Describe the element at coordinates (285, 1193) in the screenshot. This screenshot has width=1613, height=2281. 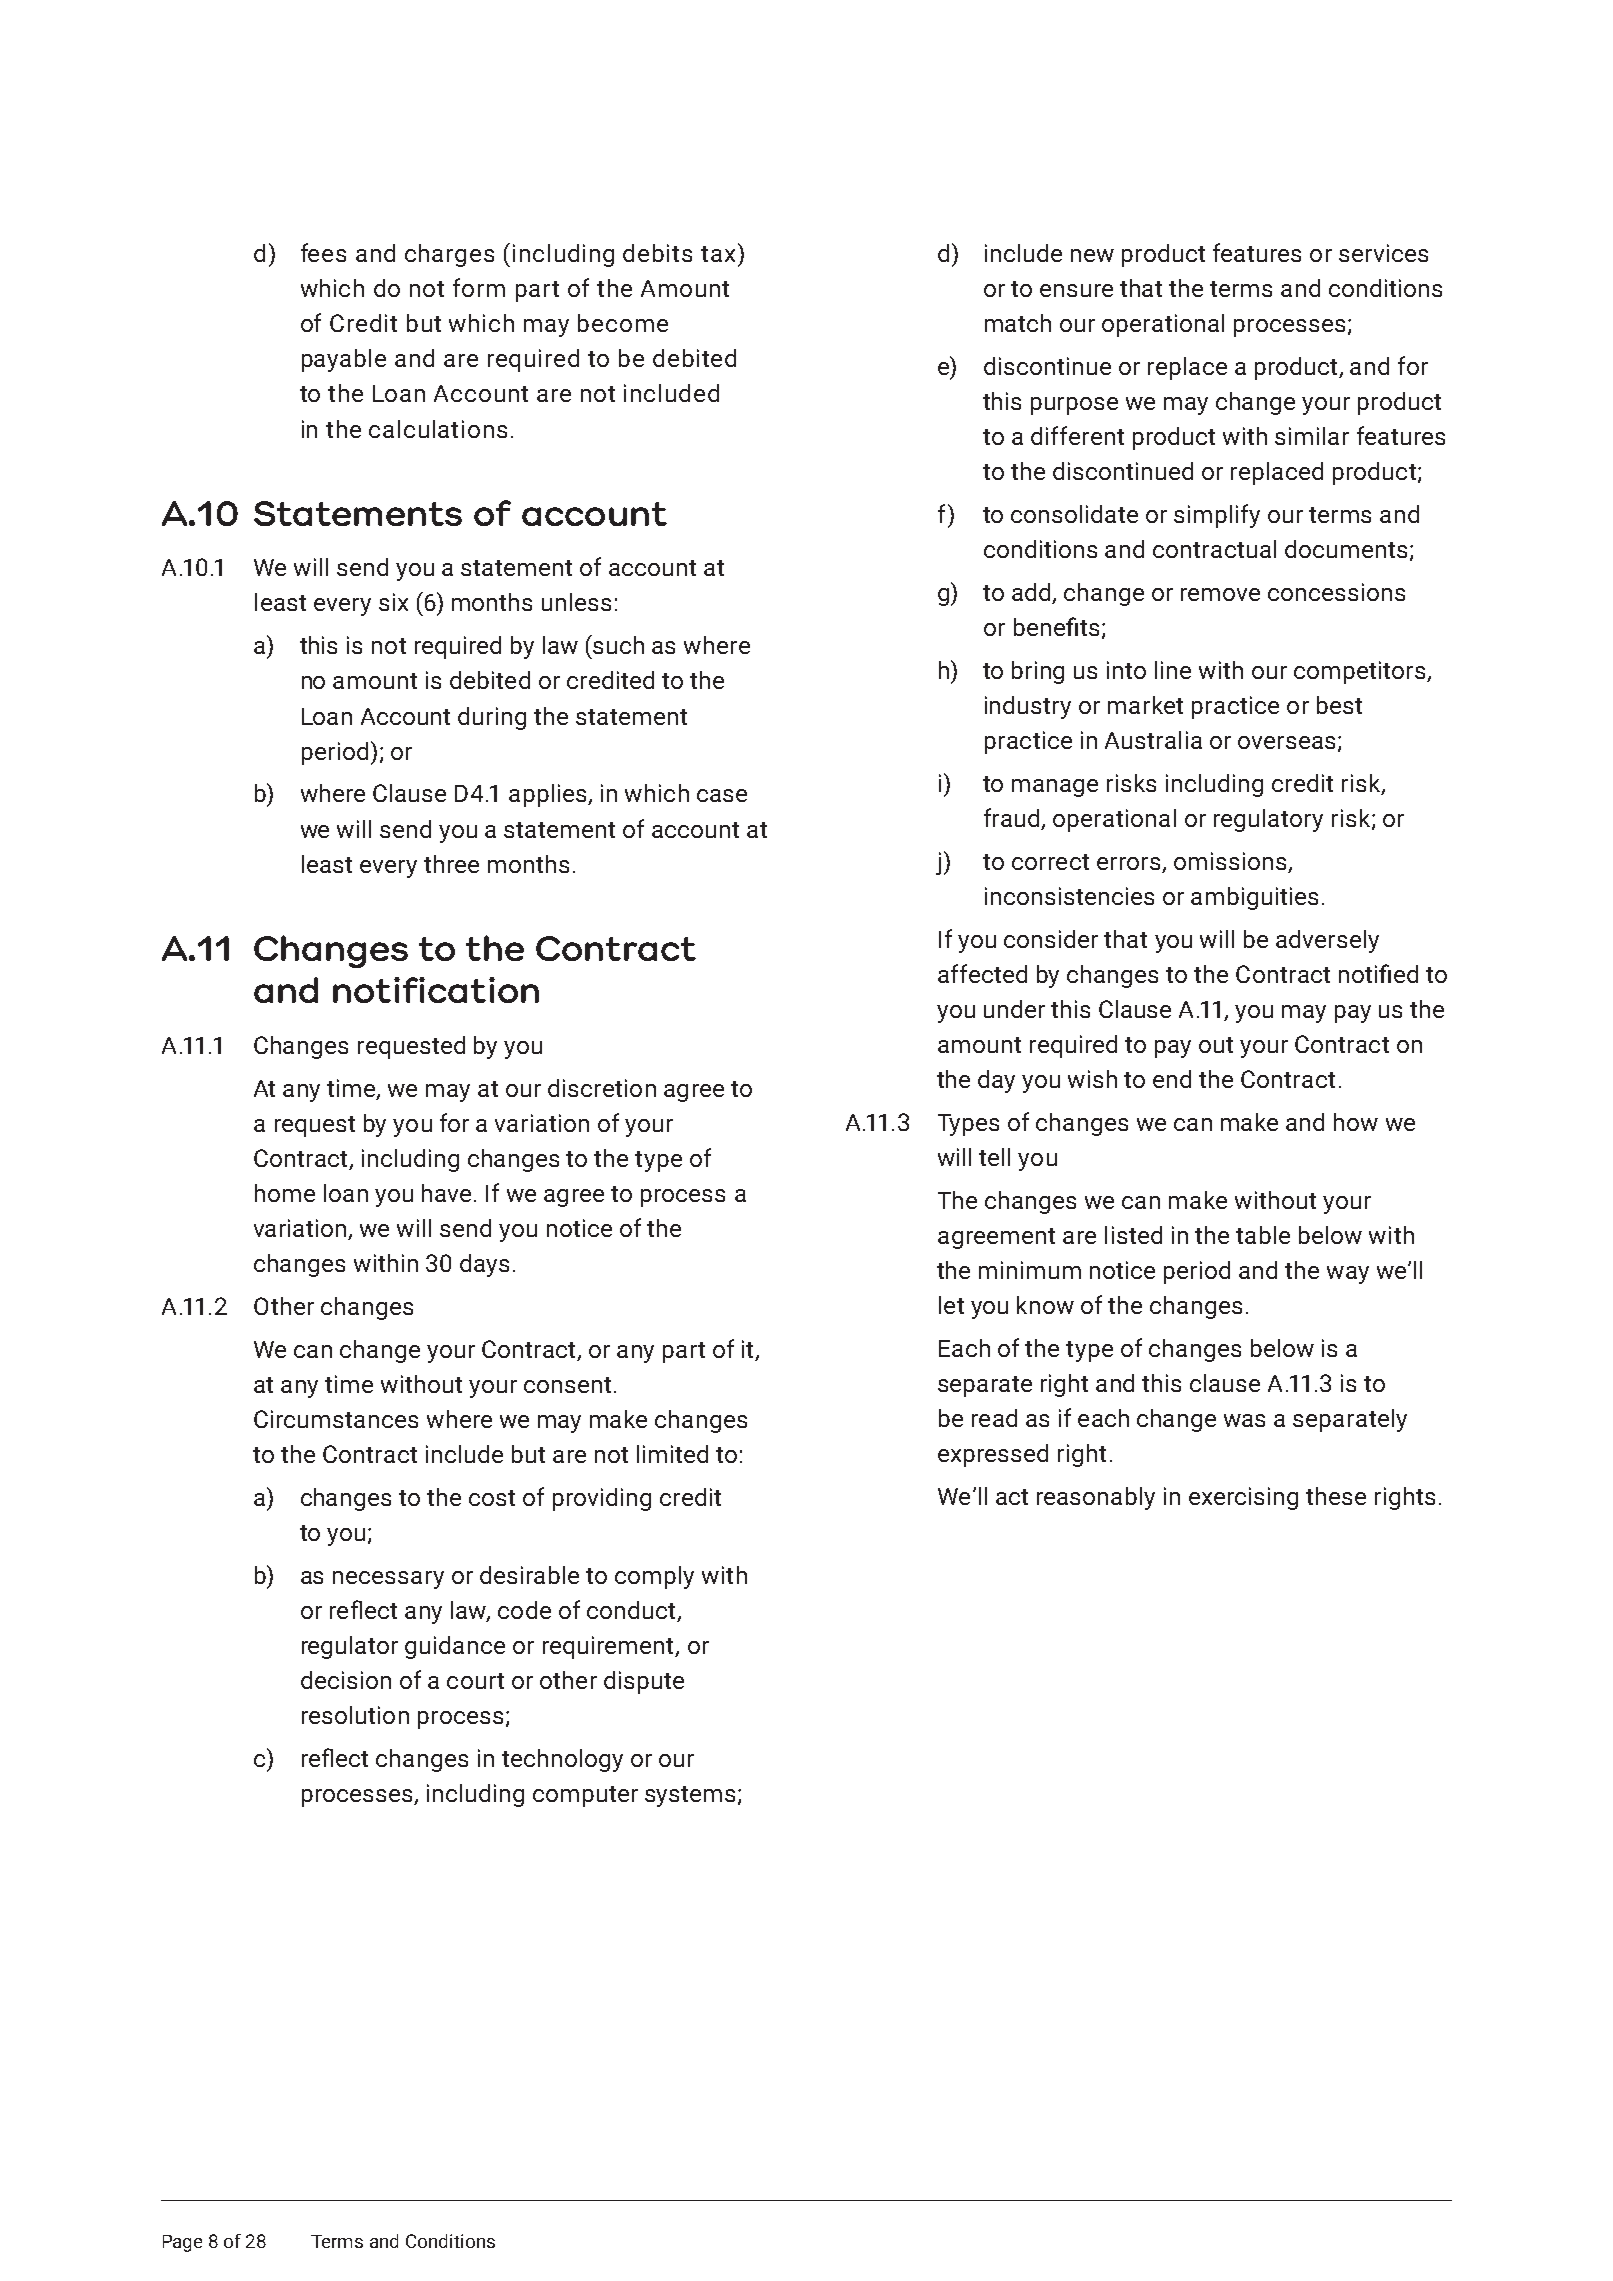
I see `home` at that location.
